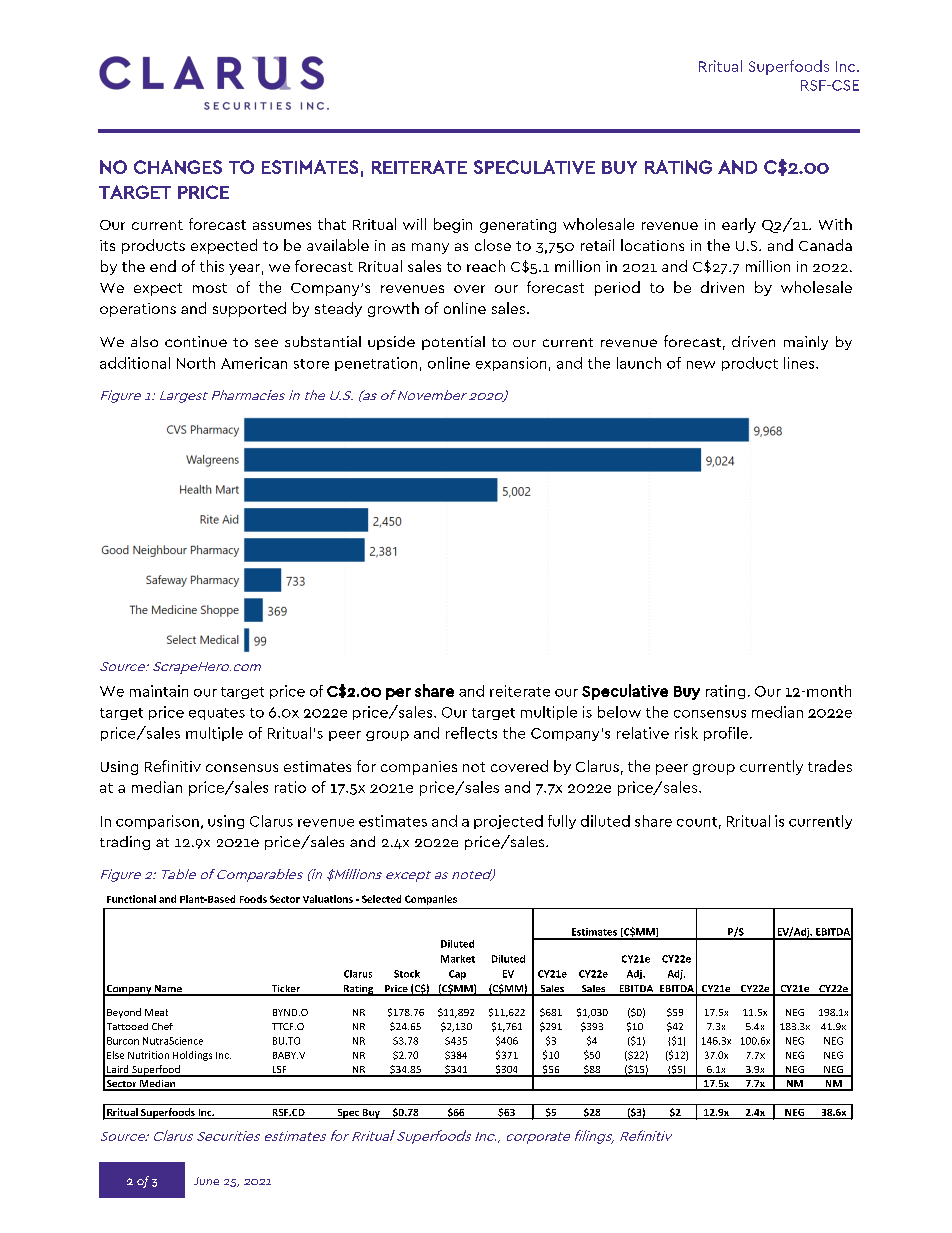 Image resolution: width=952 pixels, height=1233 pixels. Describe the element at coordinates (739, 225) in the screenshot. I see `early` at that location.
